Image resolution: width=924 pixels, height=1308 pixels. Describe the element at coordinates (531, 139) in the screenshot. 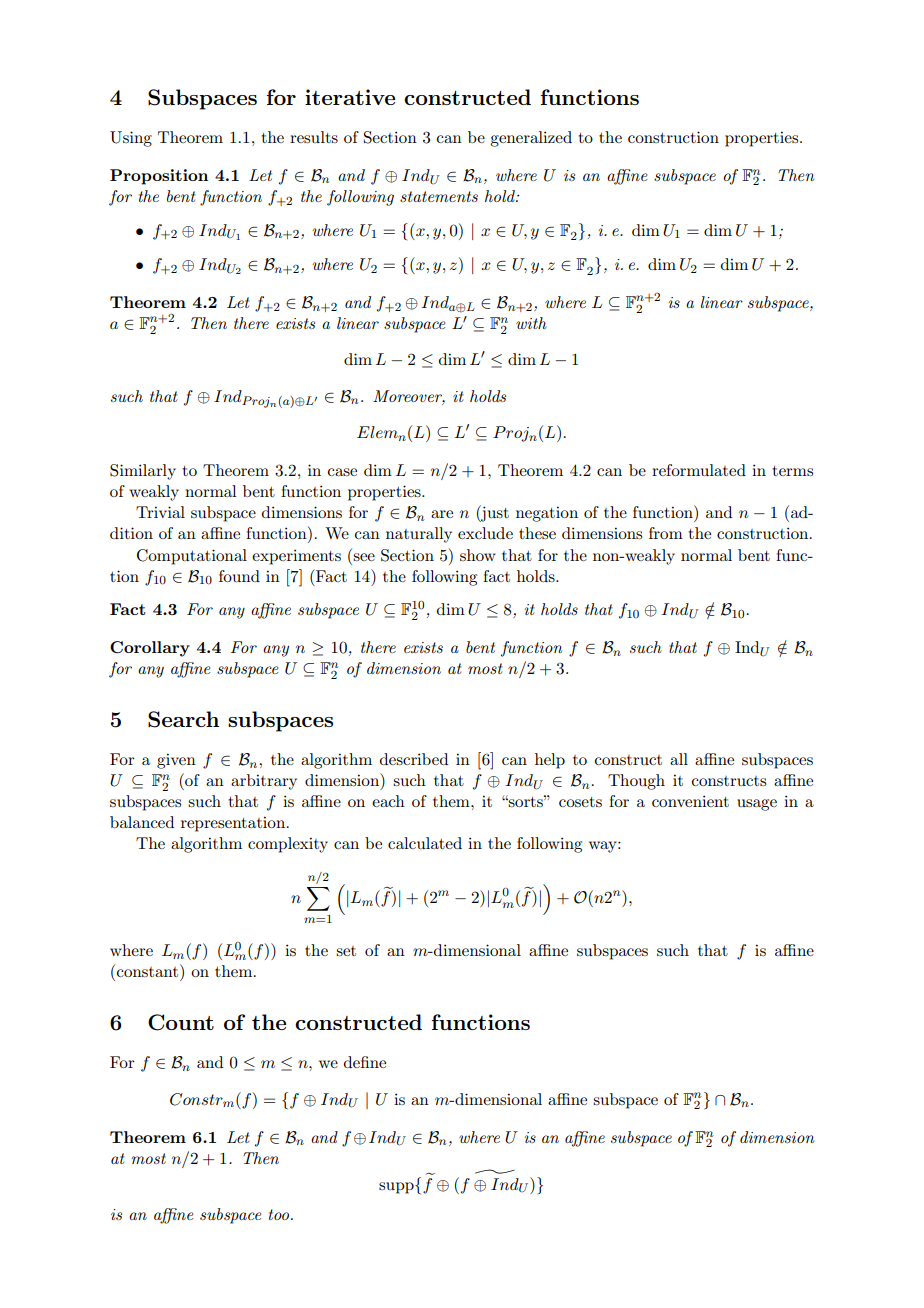

I see `generalized` at that location.
